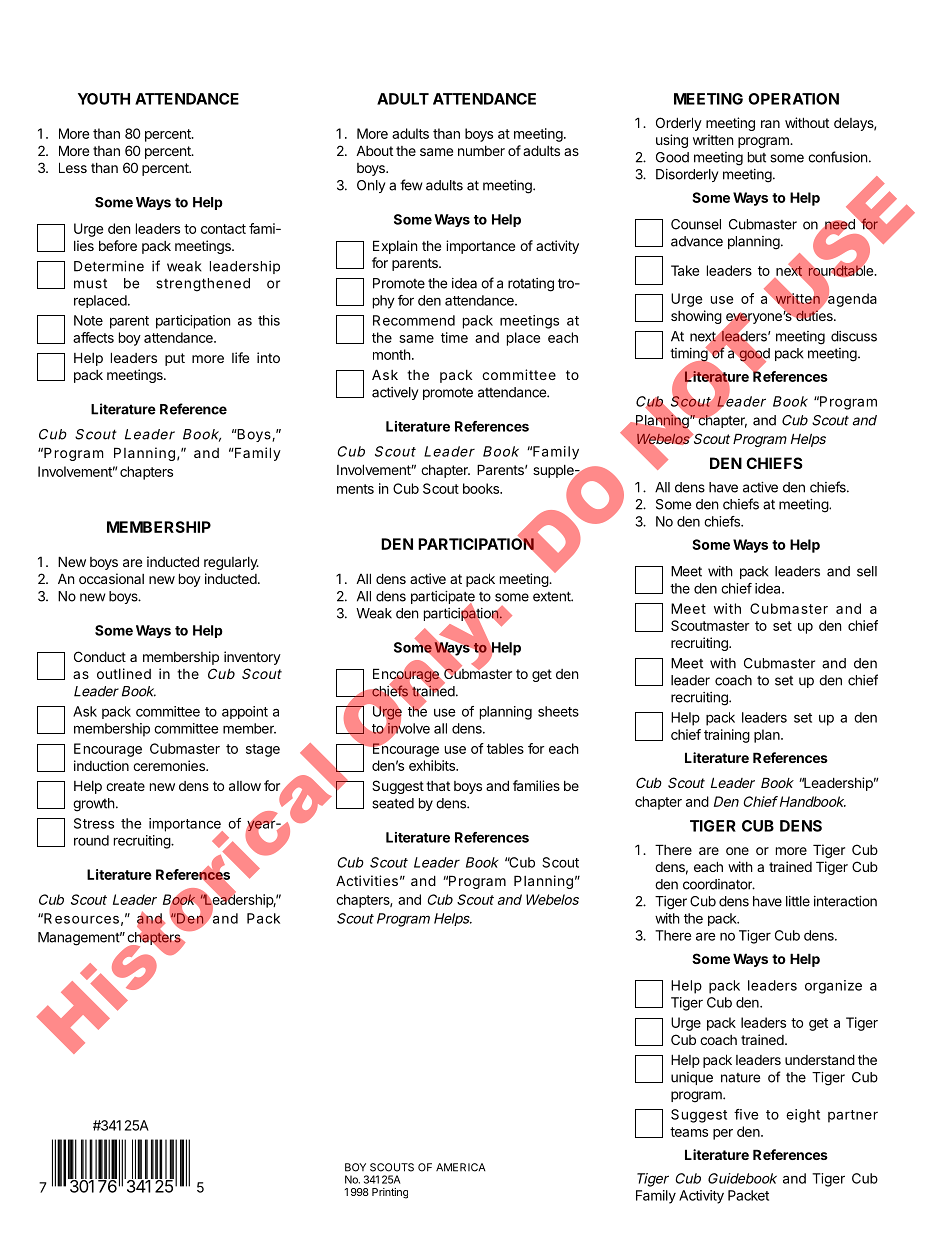 This screenshot has height=1233, width=952. What do you see at coordinates (798, 901) in the screenshot?
I see `little` at bounding box center [798, 901].
